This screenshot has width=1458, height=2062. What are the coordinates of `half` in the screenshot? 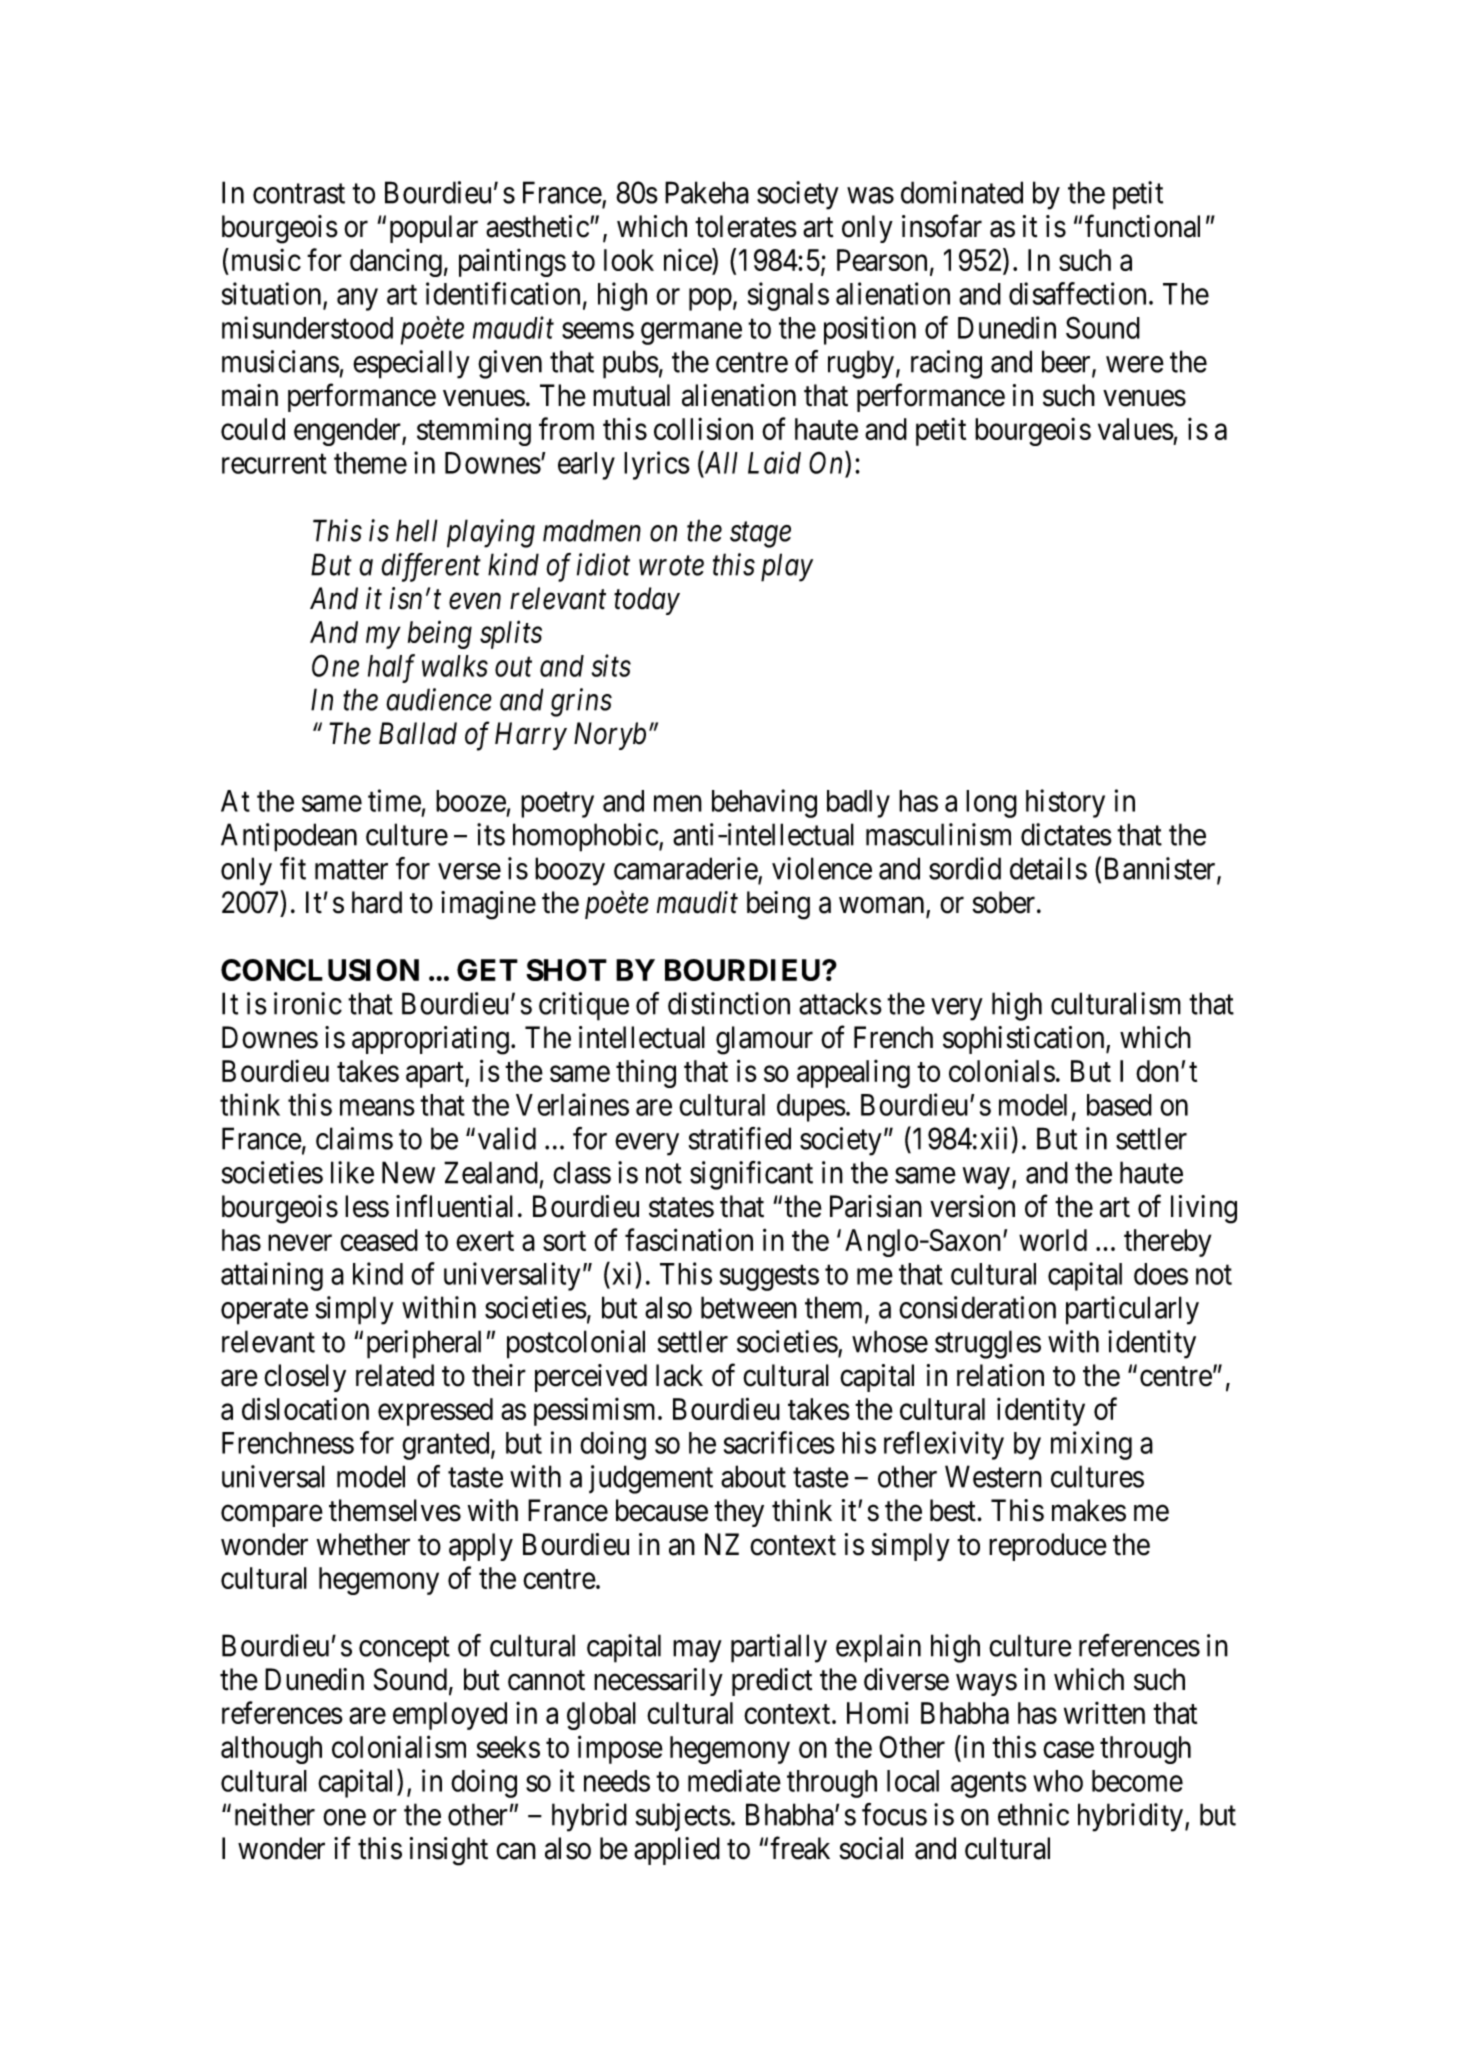 It's located at (391, 668).
